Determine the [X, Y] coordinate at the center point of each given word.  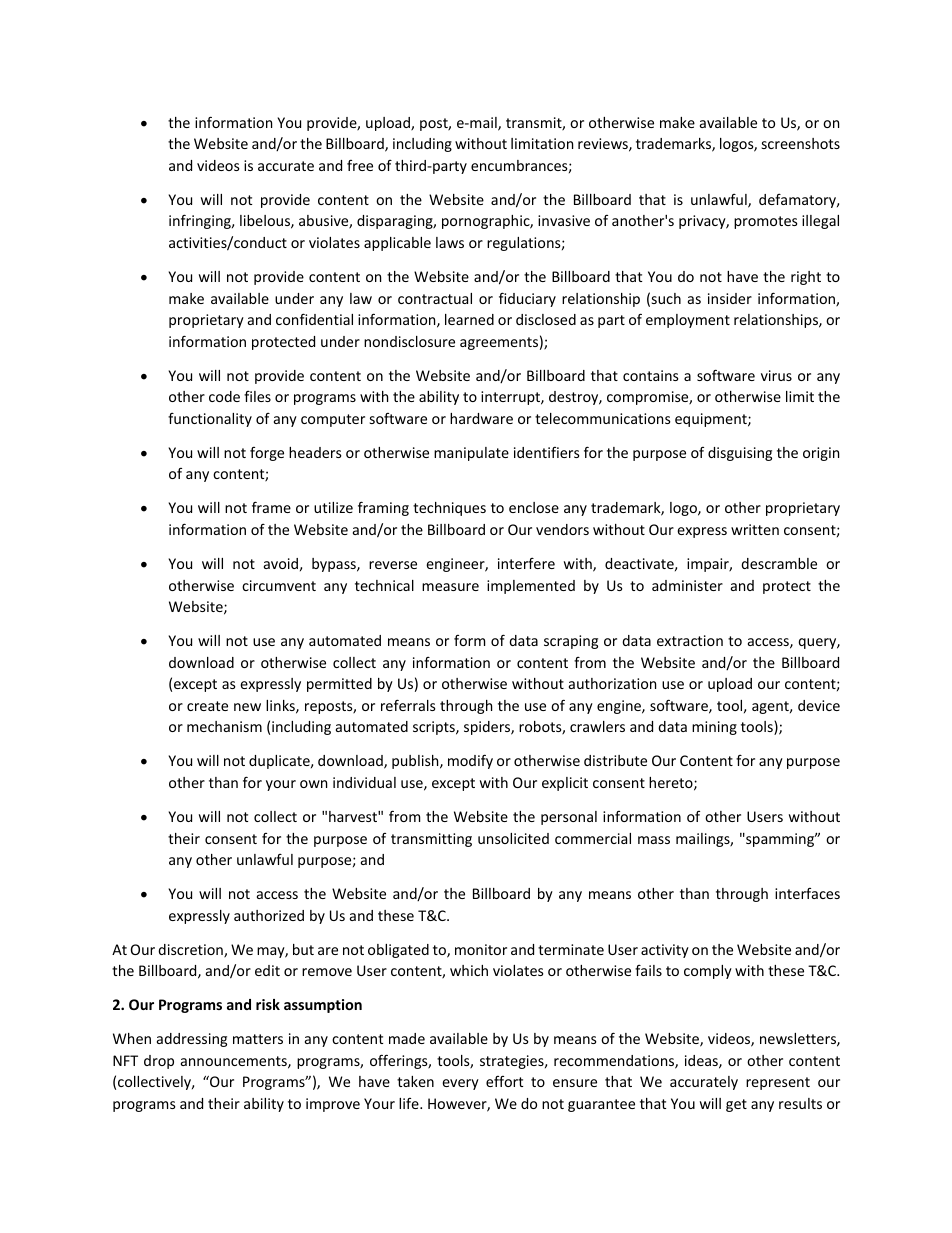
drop [159, 1062]
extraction [690, 640]
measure [450, 587]
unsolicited [513, 838]
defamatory [799, 200]
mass [654, 840]
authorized [269, 915]
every [460, 1084]
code [224, 396]
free [360, 165]
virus [776, 375]
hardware [481, 418]
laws [450, 242]
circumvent [279, 585]
